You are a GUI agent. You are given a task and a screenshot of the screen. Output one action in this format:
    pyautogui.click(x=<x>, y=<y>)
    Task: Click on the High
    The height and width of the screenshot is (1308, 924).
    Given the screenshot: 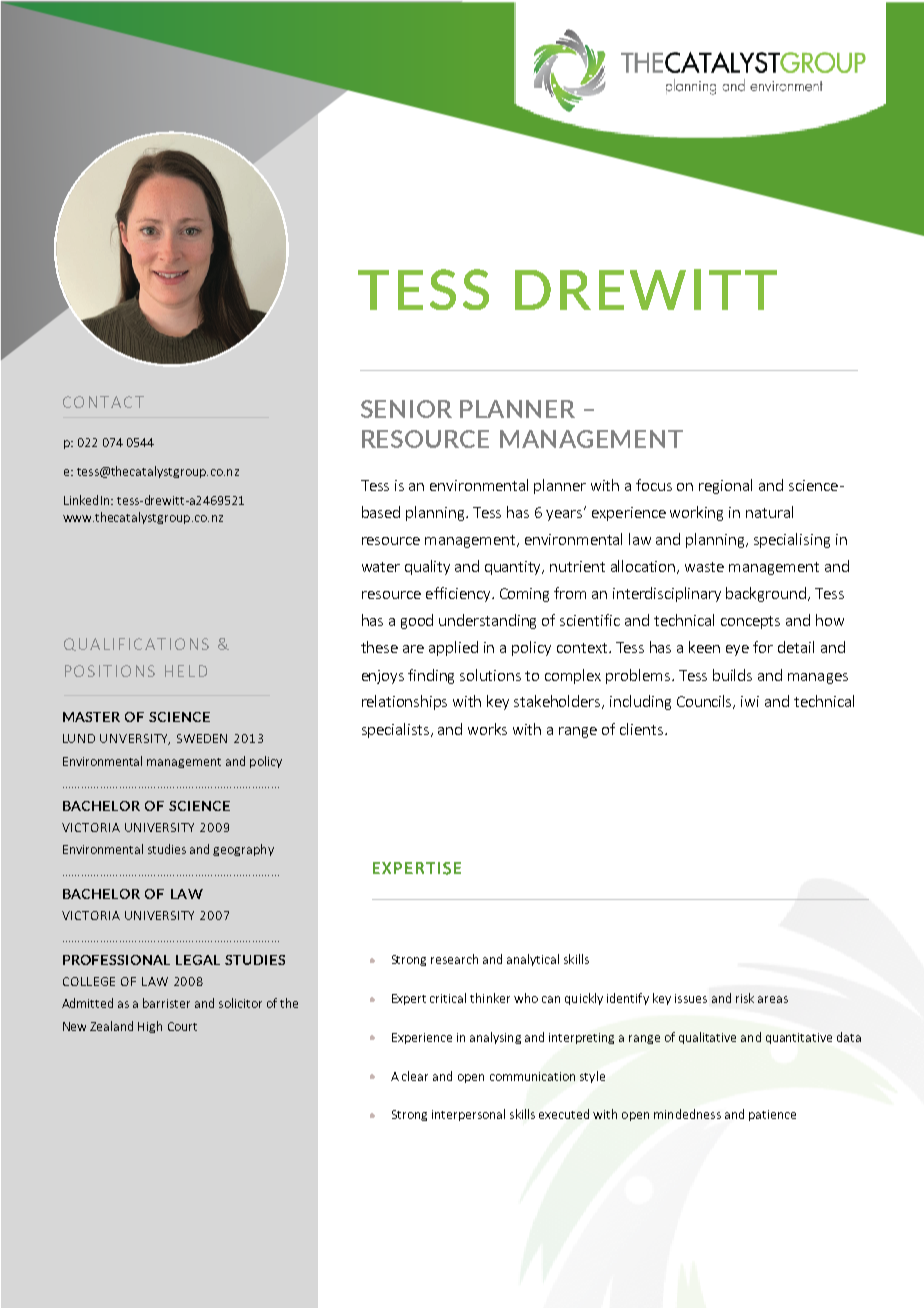 What is the action you would take?
    pyautogui.click(x=150, y=1027)
